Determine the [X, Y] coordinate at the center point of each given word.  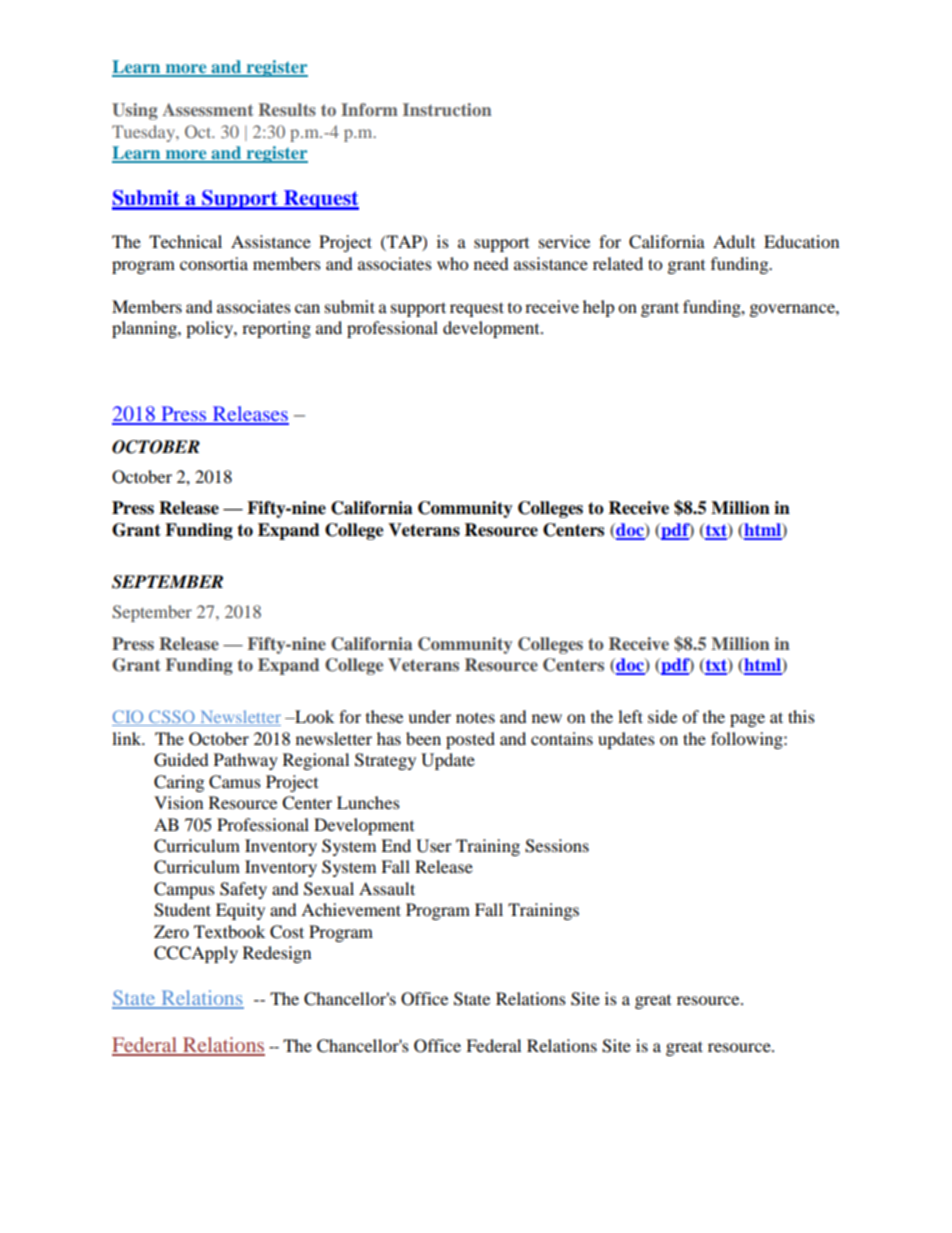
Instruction [447, 109]
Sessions [557, 846]
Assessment [208, 109]
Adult [734, 241]
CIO [129, 718]
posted [470, 740]
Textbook [229, 931]
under [429, 716]
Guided [181, 760]
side [662, 716]
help [599, 308]
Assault [387, 888]
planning [145, 329]
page [747, 720]
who [452, 263]
